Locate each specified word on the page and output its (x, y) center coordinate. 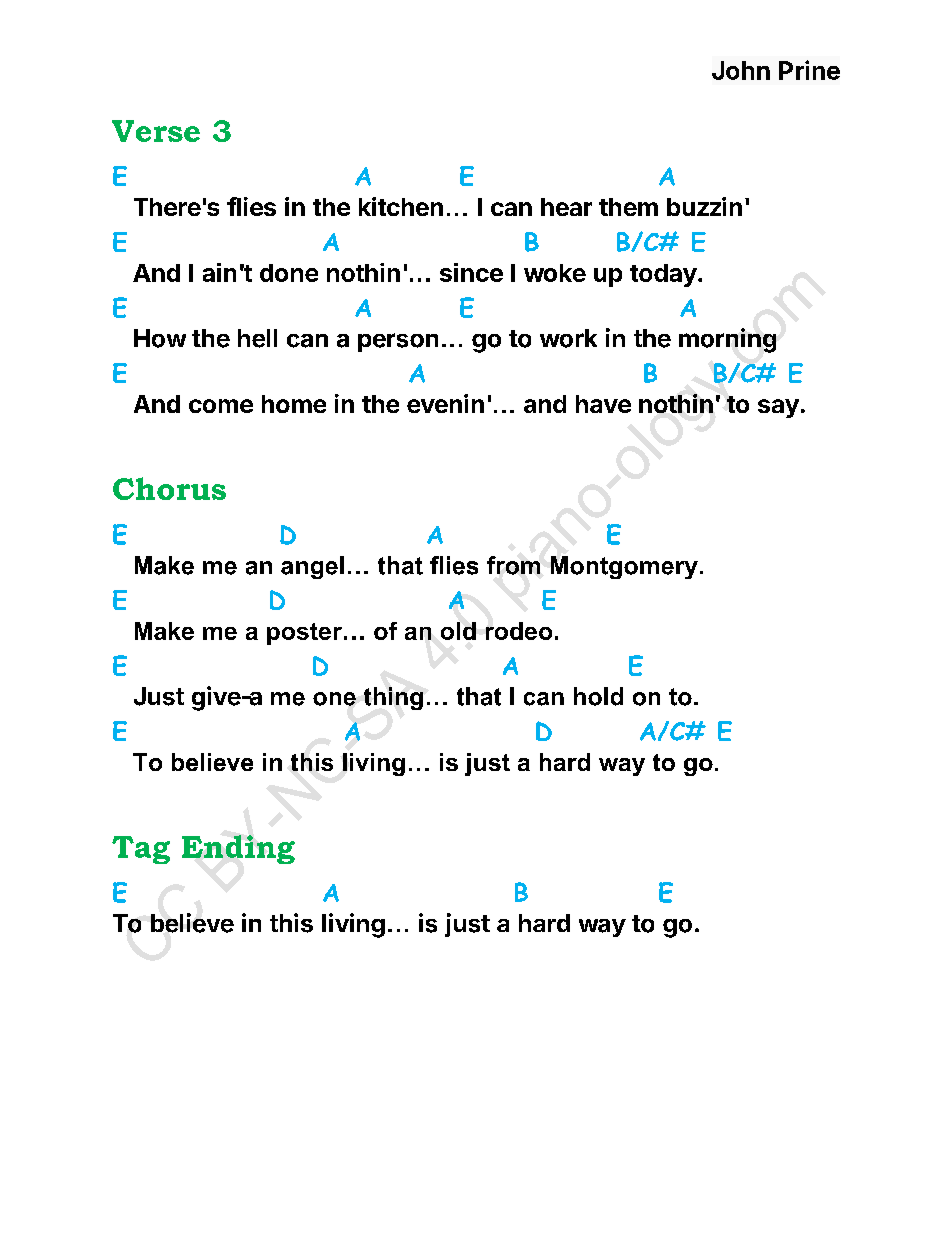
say (778, 408)
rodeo (519, 631)
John (741, 70)
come (221, 406)
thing (393, 698)
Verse (156, 131)
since (471, 272)
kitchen (401, 206)
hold (598, 696)
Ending (238, 849)
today (663, 275)
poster (304, 634)
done (289, 273)
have (603, 404)
